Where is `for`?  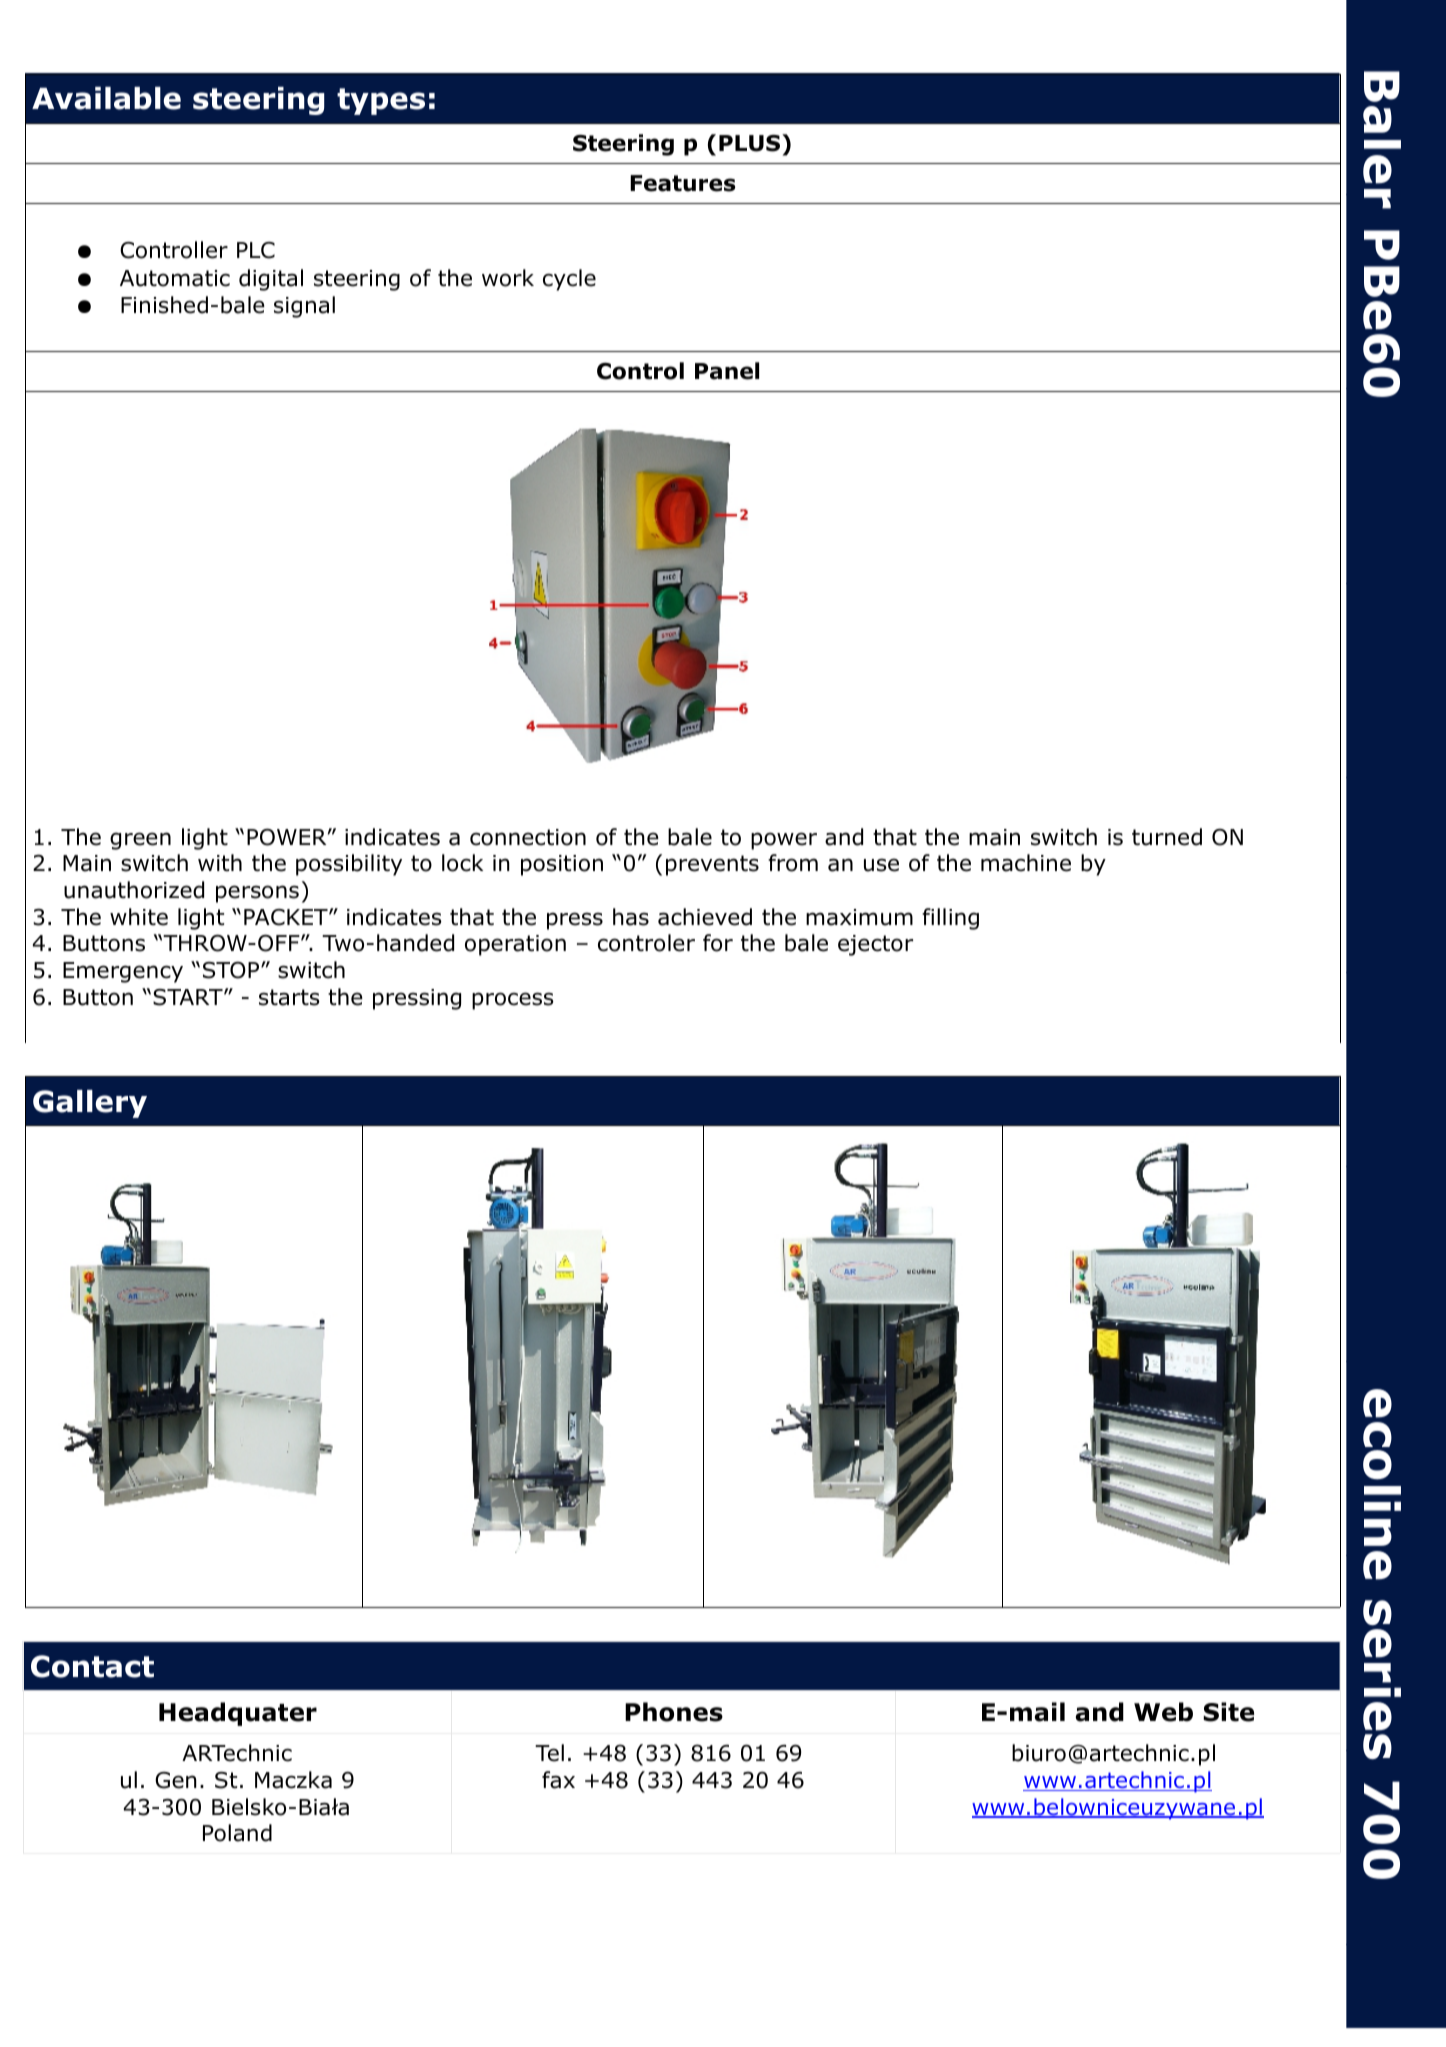
for is located at coordinates (718, 943).
